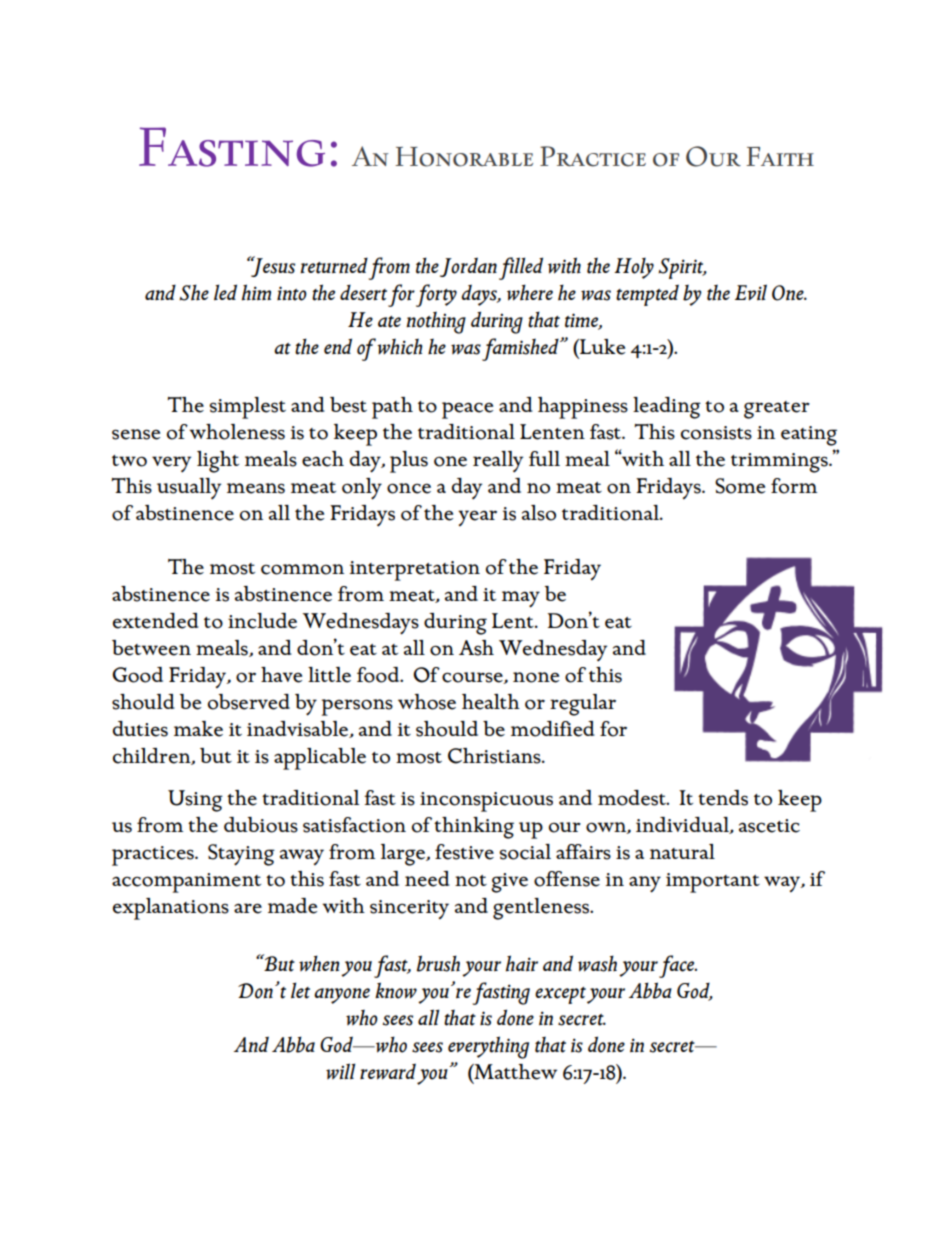  Describe the element at coordinates (262, 621) in the screenshot. I see `include` at that location.
